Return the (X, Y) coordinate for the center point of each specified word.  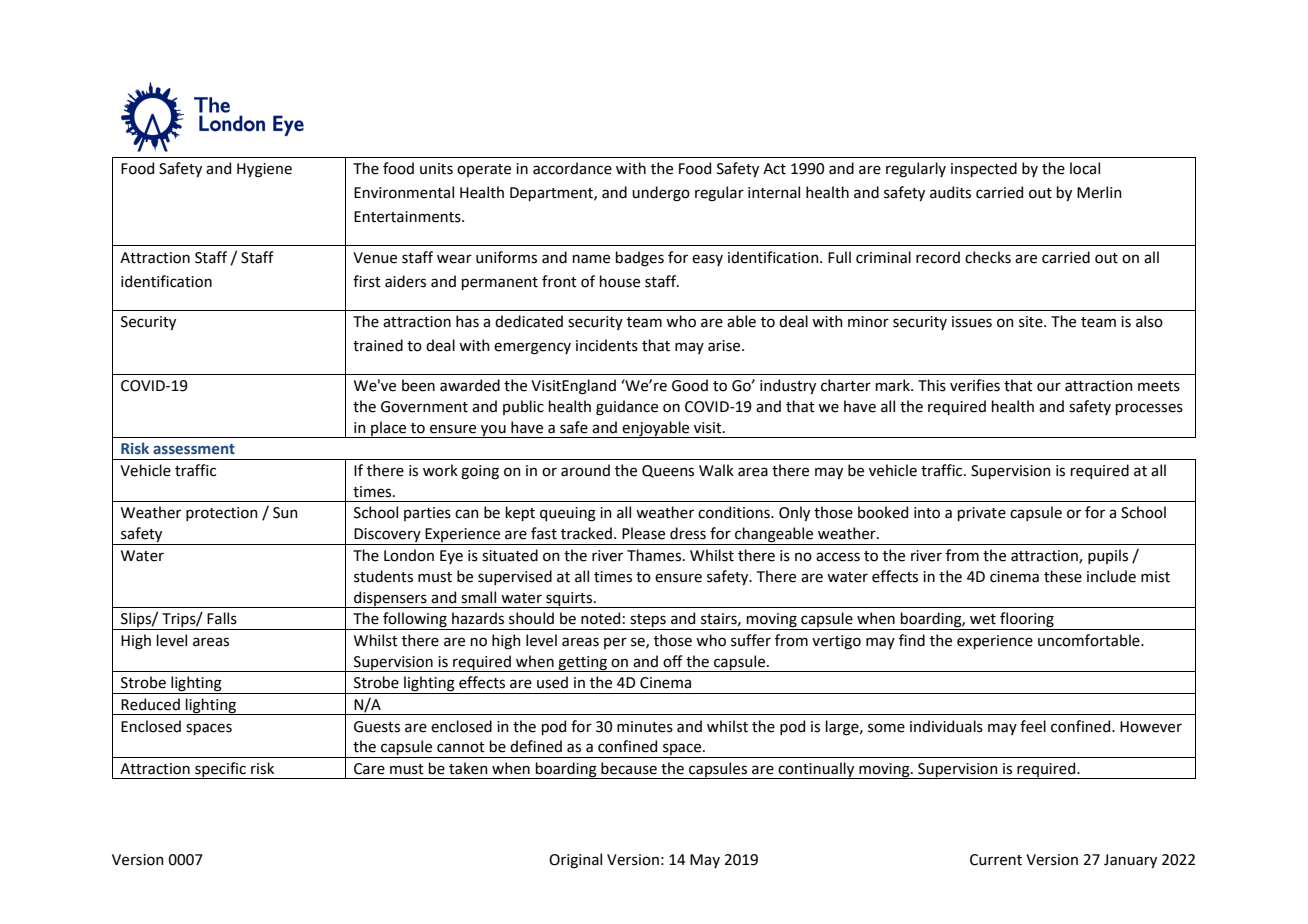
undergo (661, 194)
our (1049, 387)
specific (220, 770)
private (982, 514)
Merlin (1099, 192)
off (673, 661)
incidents (607, 345)
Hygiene (264, 170)
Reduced (150, 704)
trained (378, 345)
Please (643, 533)
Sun (285, 513)
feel (1033, 726)
